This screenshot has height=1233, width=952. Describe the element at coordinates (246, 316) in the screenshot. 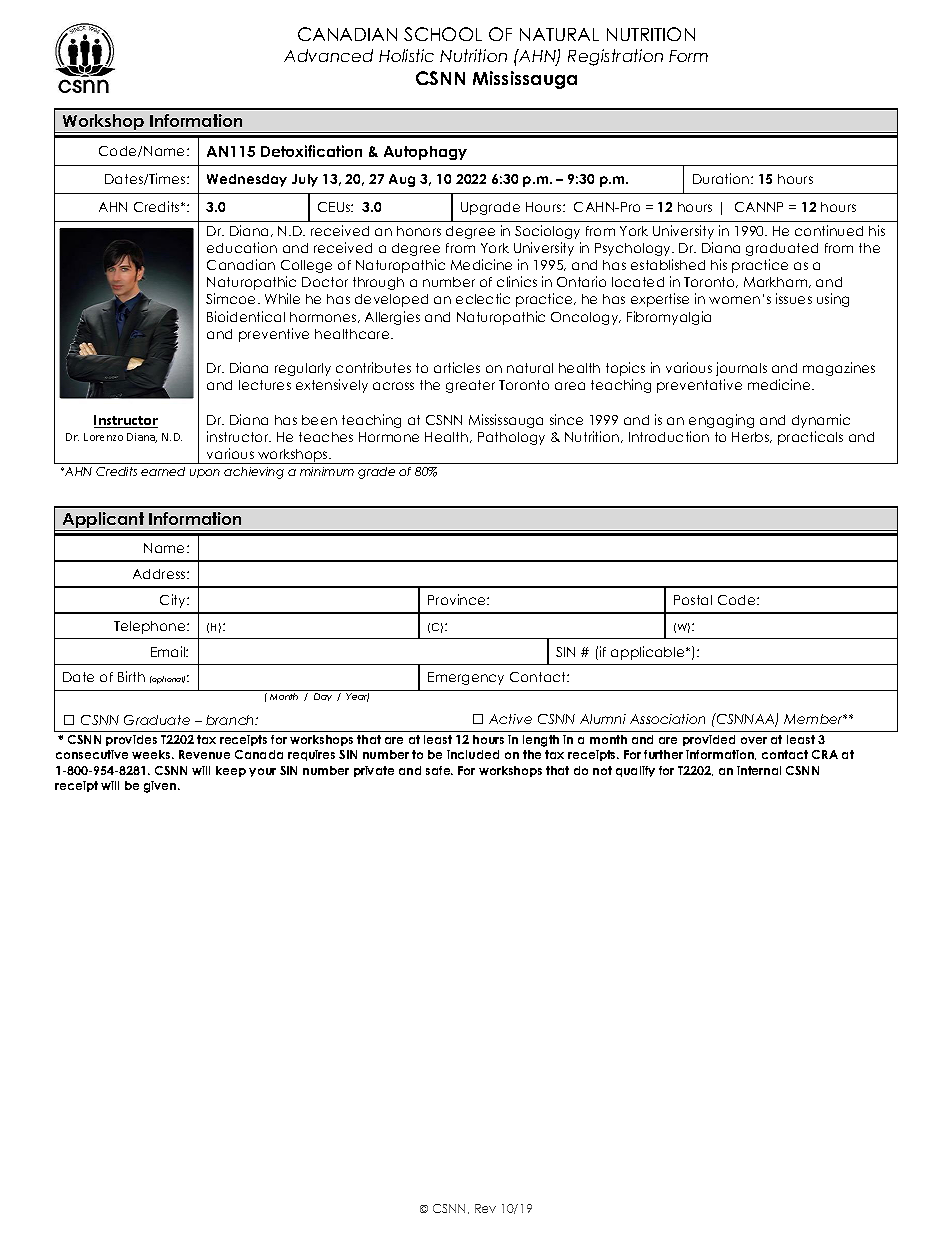

I see `Bioidentical` at that location.
